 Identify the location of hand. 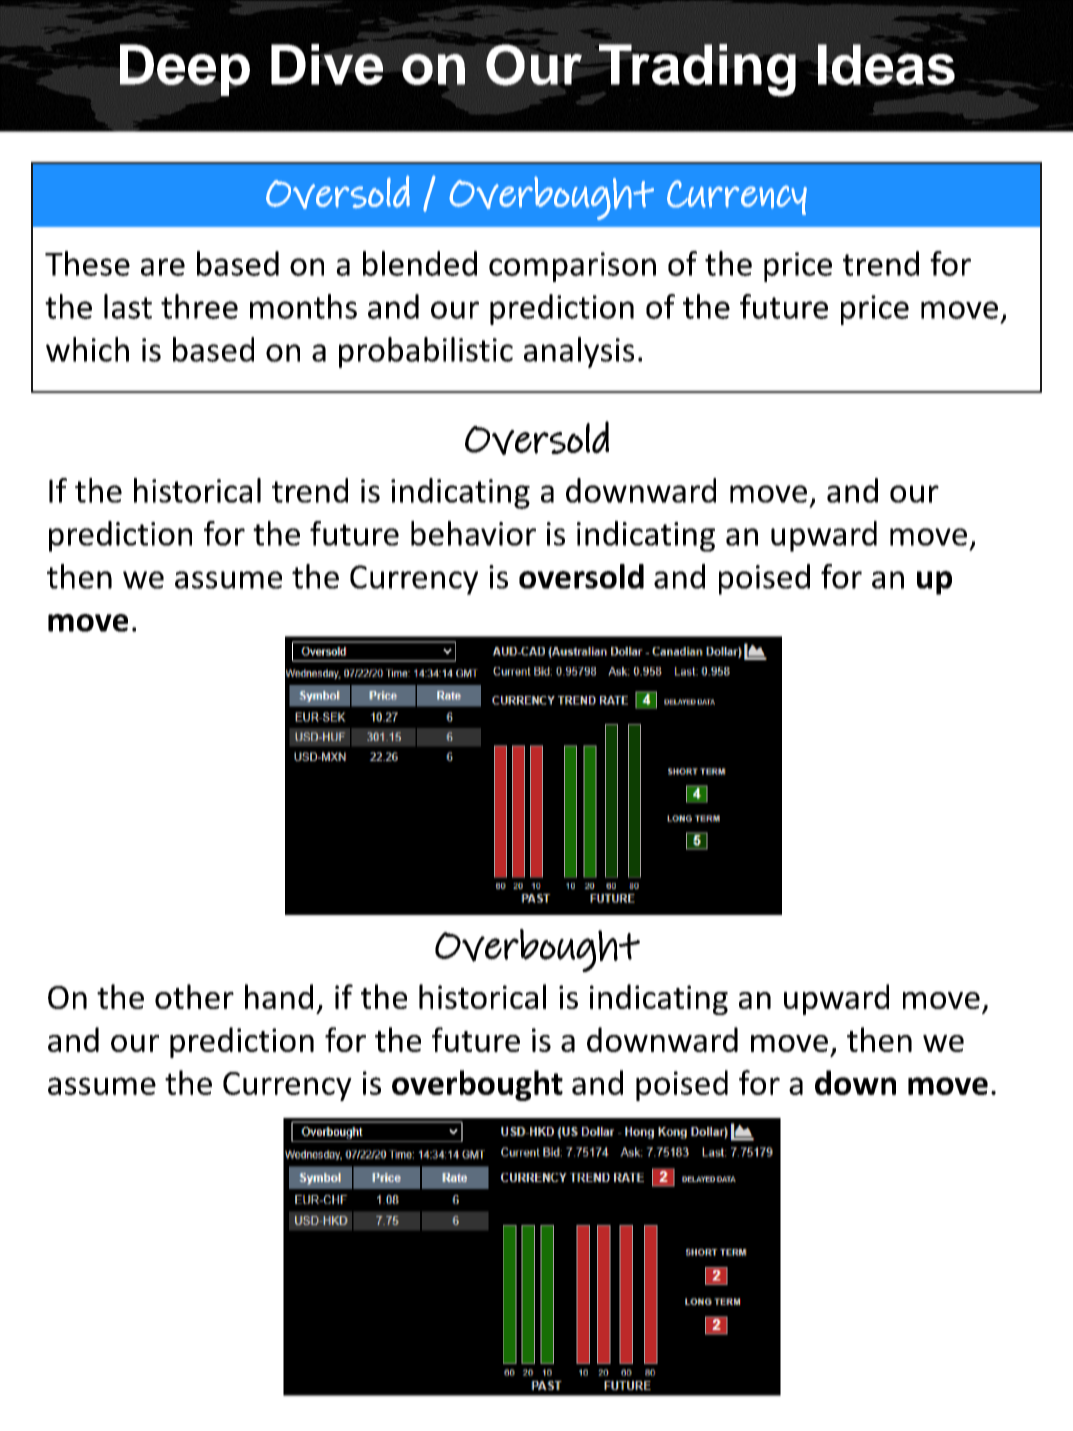
(279, 996).
